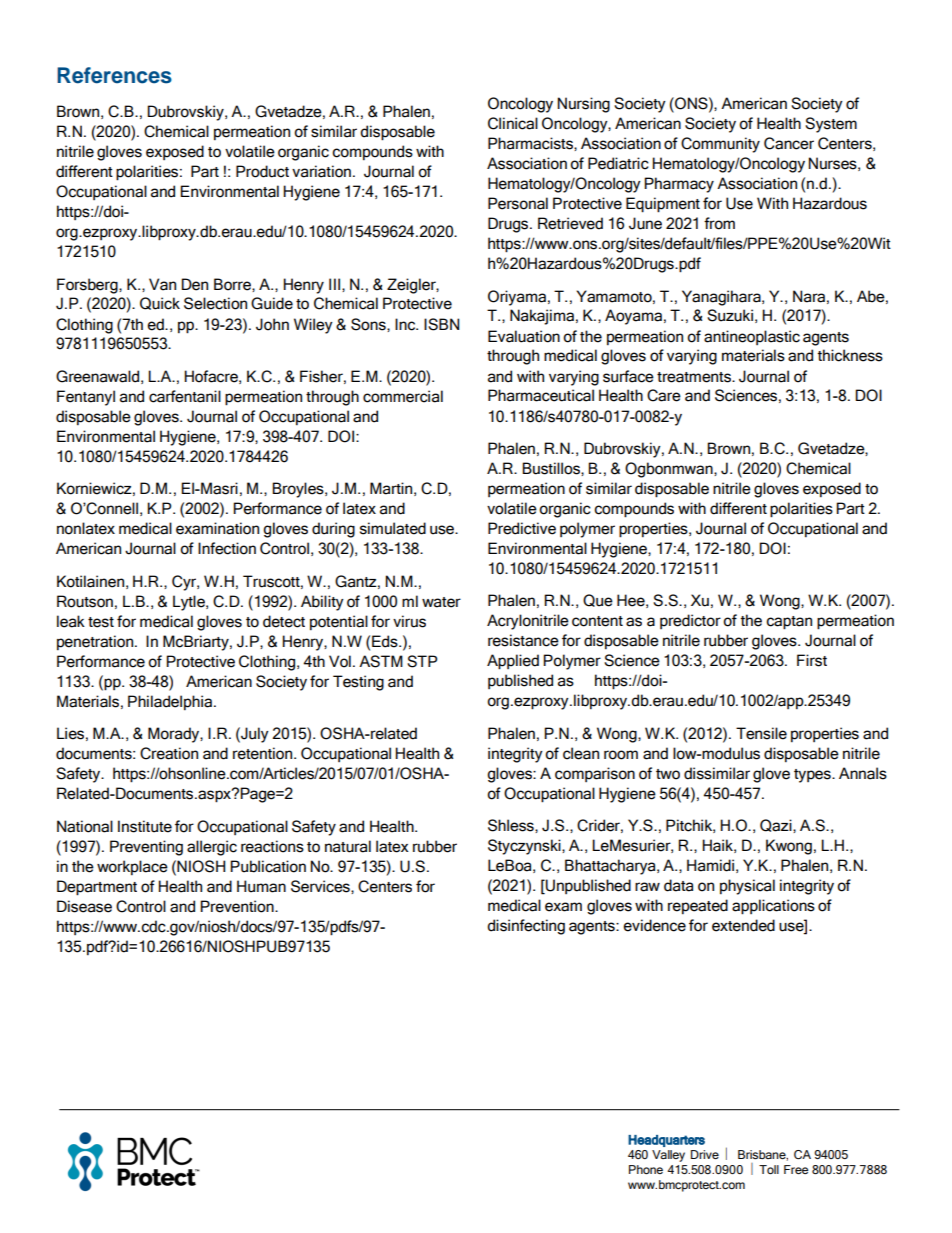 The image size is (952, 1233). I want to click on Clinical, so click(513, 123).
